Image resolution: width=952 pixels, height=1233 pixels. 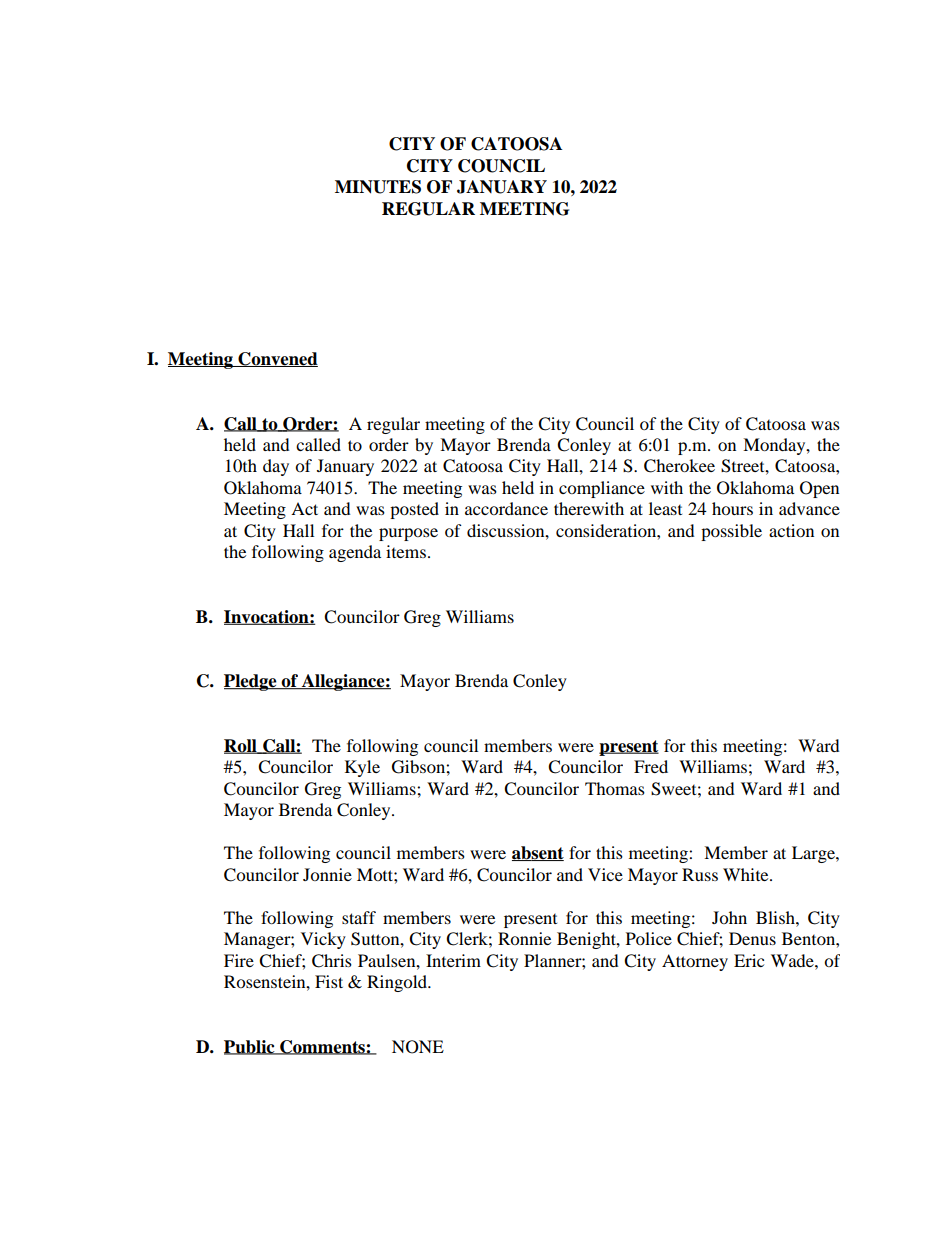 What do you see at coordinates (355, 553) in the screenshot?
I see `agenda` at bounding box center [355, 553].
